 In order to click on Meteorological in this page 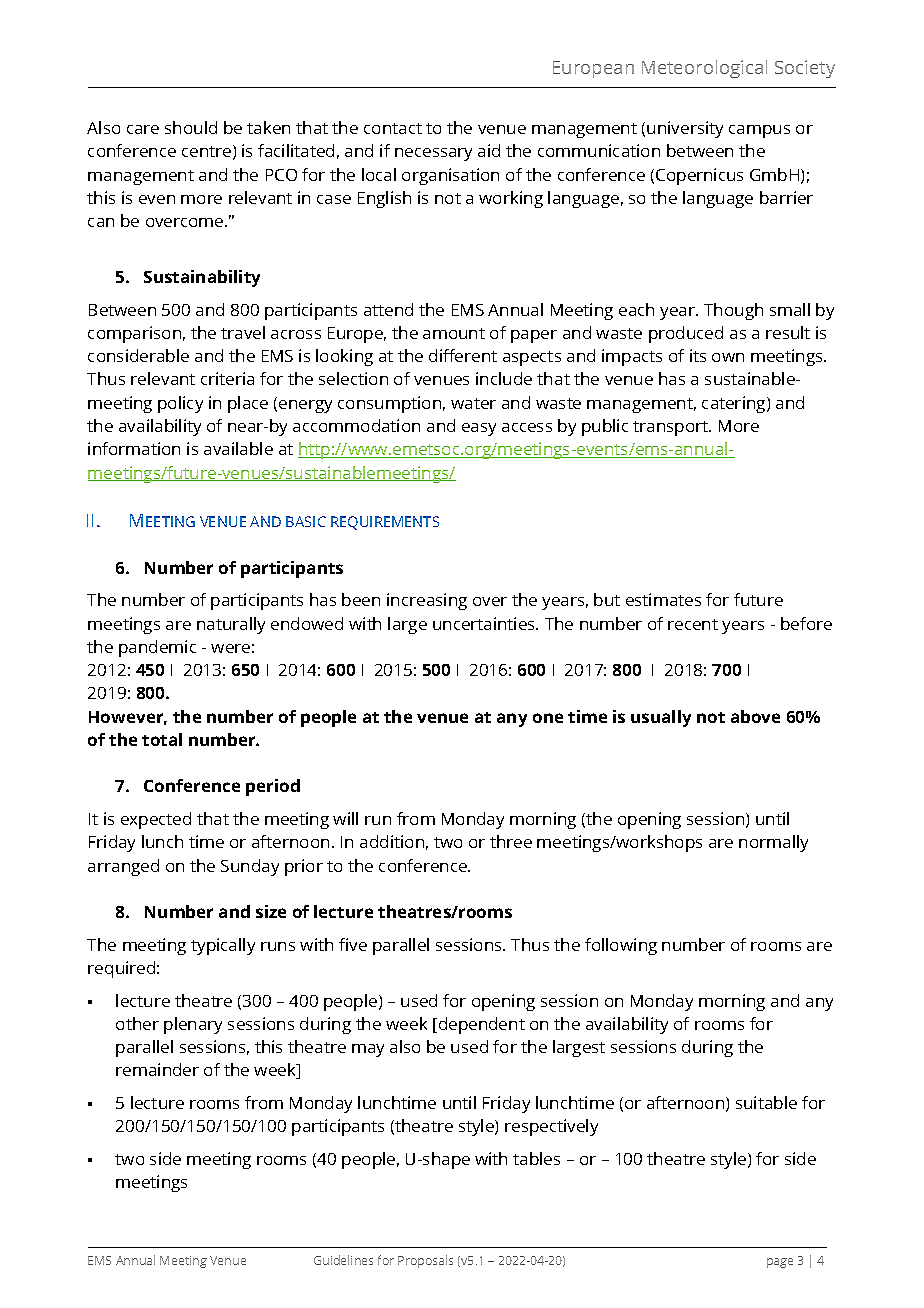, I will do `click(704, 69)`.
